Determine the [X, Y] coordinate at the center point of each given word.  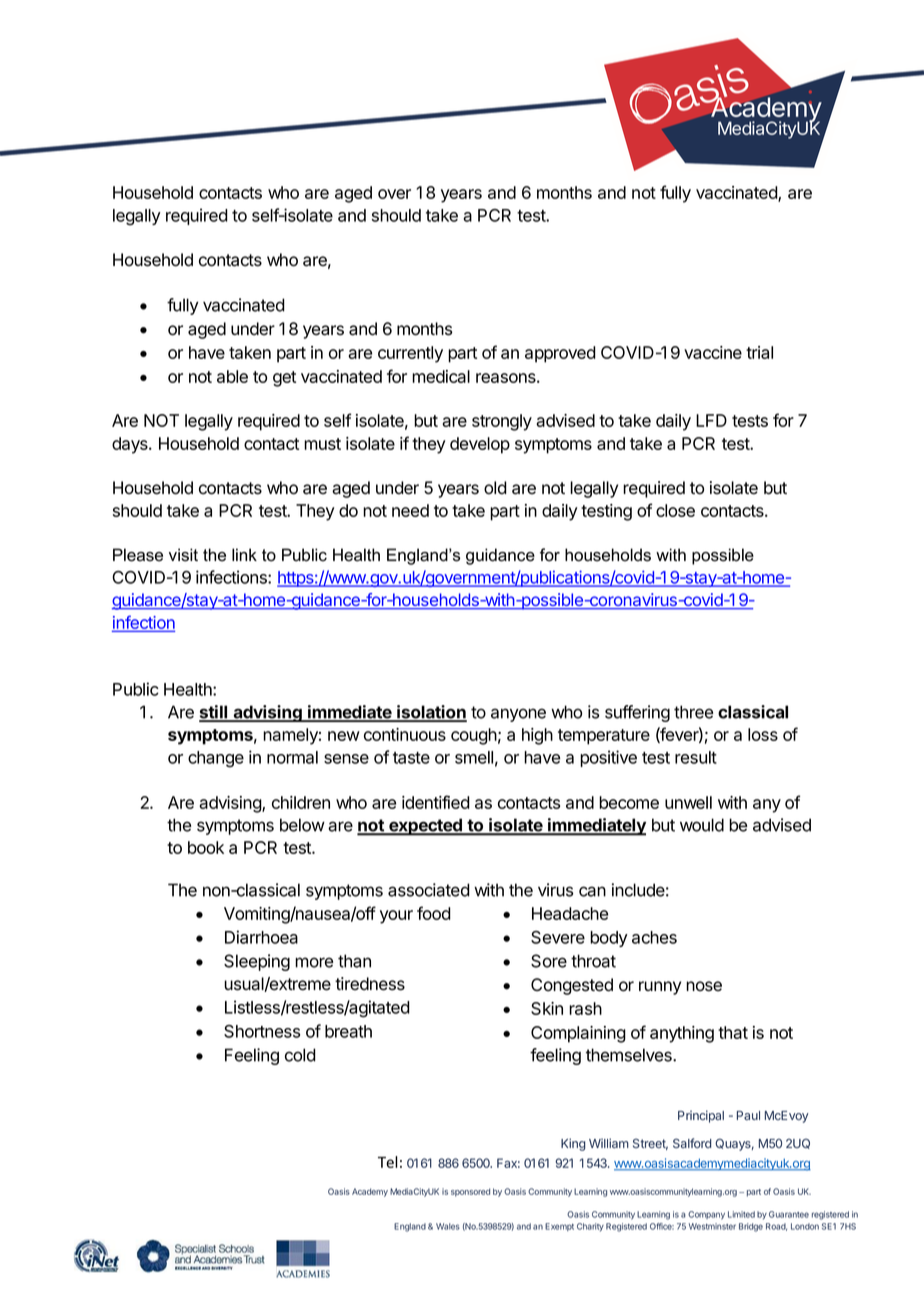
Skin [547, 1008]
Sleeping [257, 962]
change [216, 759]
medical [441, 376]
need [410, 510]
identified [436, 802]
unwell [688, 802]
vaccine [713, 352]
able [232, 376]
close [675, 510]
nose [704, 986]
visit [183, 555]
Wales [448, 1226]
